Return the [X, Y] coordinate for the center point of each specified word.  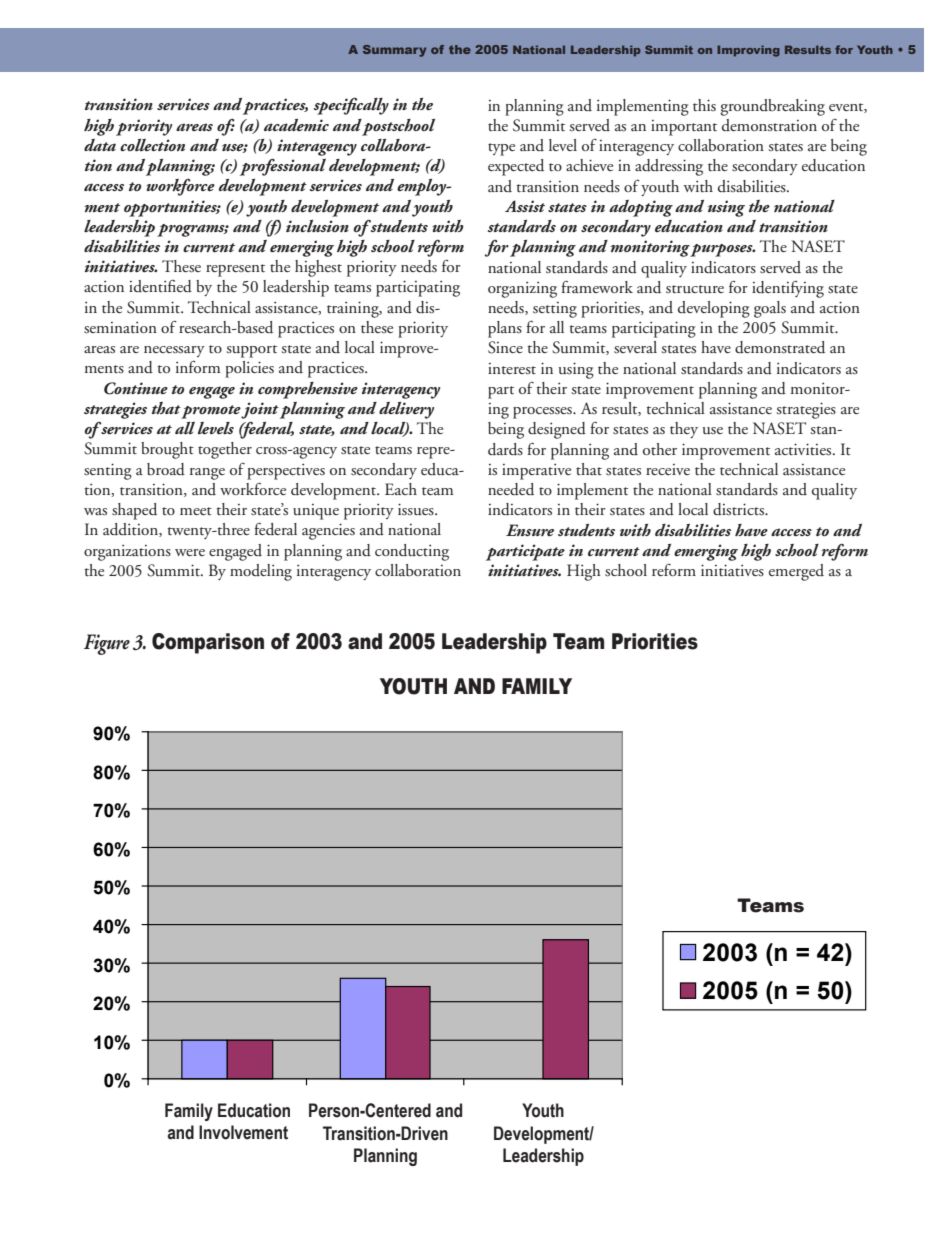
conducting [412, 552]
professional [283, 167]
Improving [748, 51]
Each [401, 489]
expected [516, 167]
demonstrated [780, 347]
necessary [174, 351]
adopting [641, 208]
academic [296, 125]
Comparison [208, 643]
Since [505, 347]
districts [740, 509]
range [207, 474]
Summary [394, 51]
